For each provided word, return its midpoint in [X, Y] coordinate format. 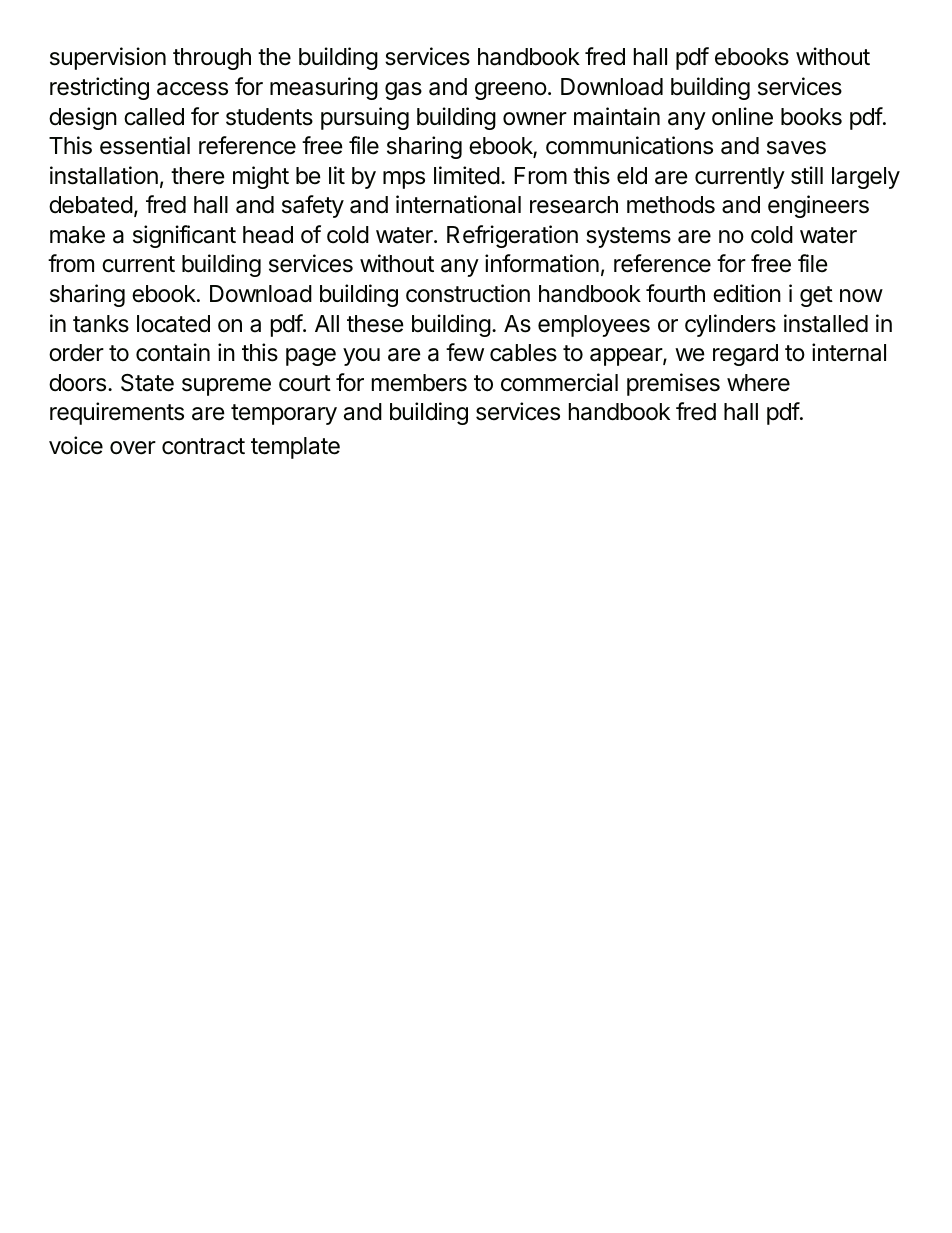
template [295, 448]
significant [184, 236]
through [212, 59]
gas [403, 91]
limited [467, 175]
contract [203, 446]
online [742, 116]
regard [745, 355]
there [198, 176]
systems [628, 237]
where [758, 383]
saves [796, 148]
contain [173, 352]
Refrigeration [512, 236]
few [465, 352]
